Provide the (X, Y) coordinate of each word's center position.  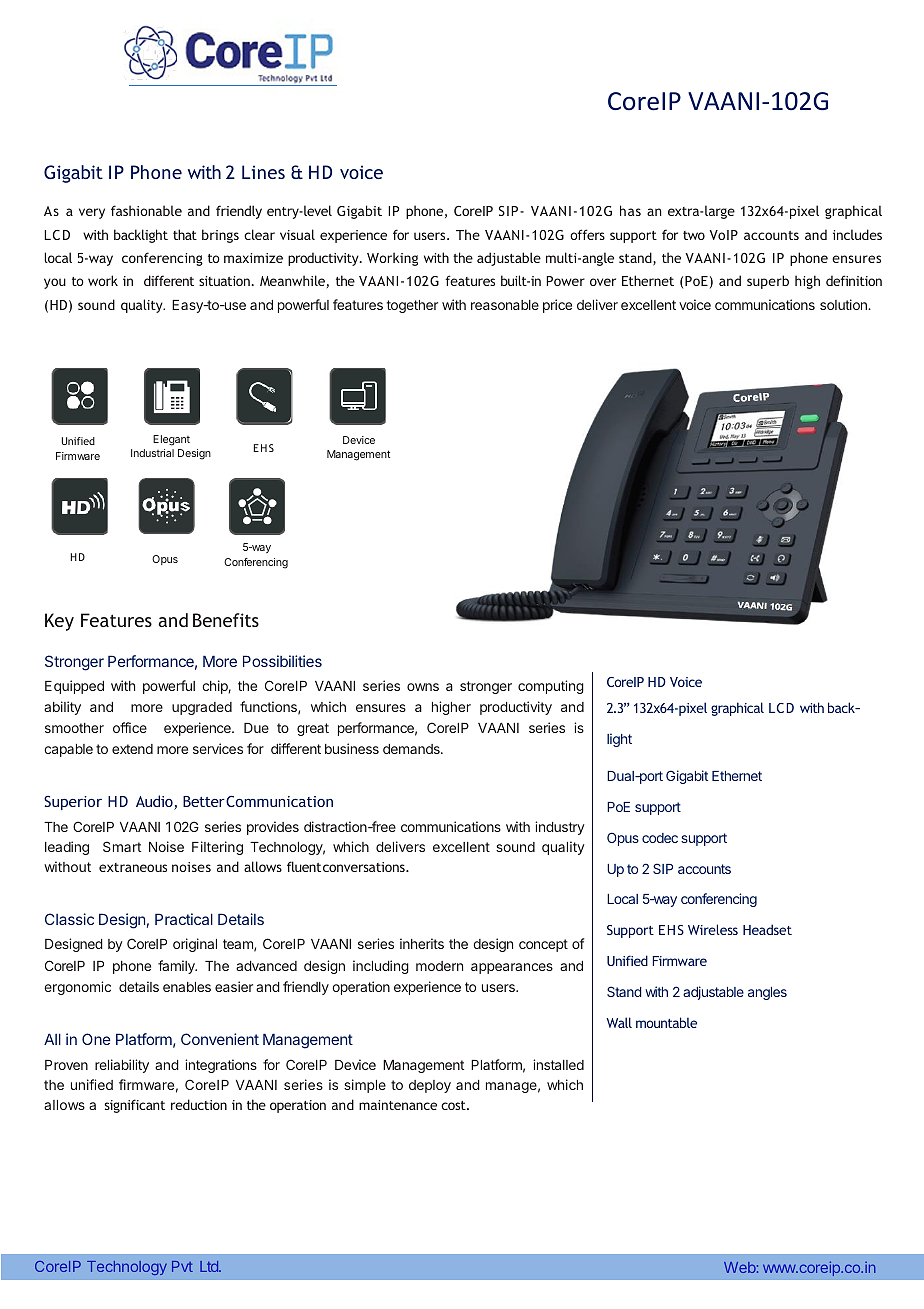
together (412, 306)
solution (844, 304)
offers (587, 234)
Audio (155, 802)
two (694, 235)
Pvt (182, 1266)
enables (187, 987)
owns (423, 687)
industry (560, 828)
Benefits (226, 620)
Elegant (171, 440)
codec (660, 838)
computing (551, 687)
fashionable (146, 210)
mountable (666, 1022)
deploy (430, 1086)
